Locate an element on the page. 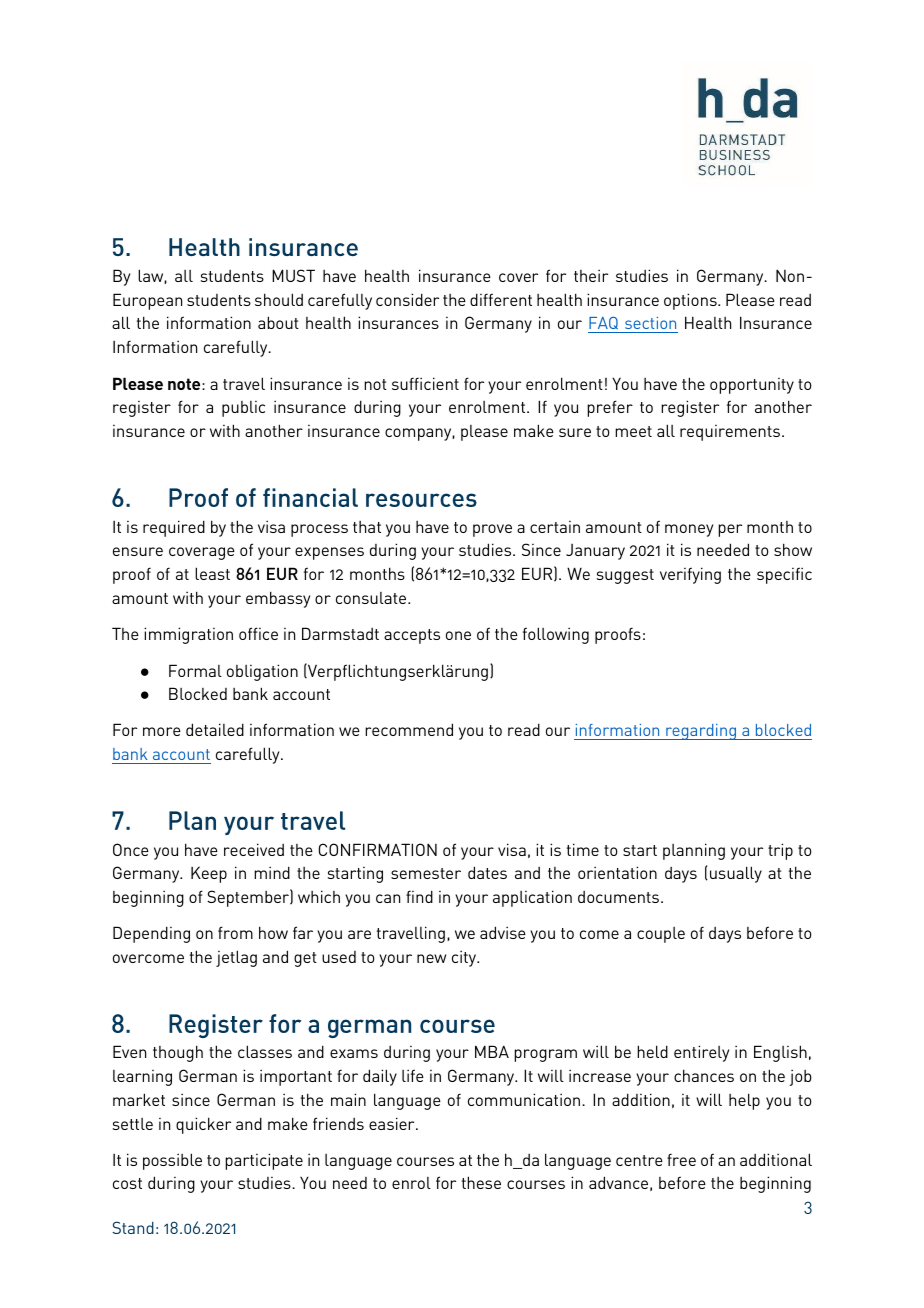 This image has width=924, height=1308. these is located at coordinates (481, 1182).
